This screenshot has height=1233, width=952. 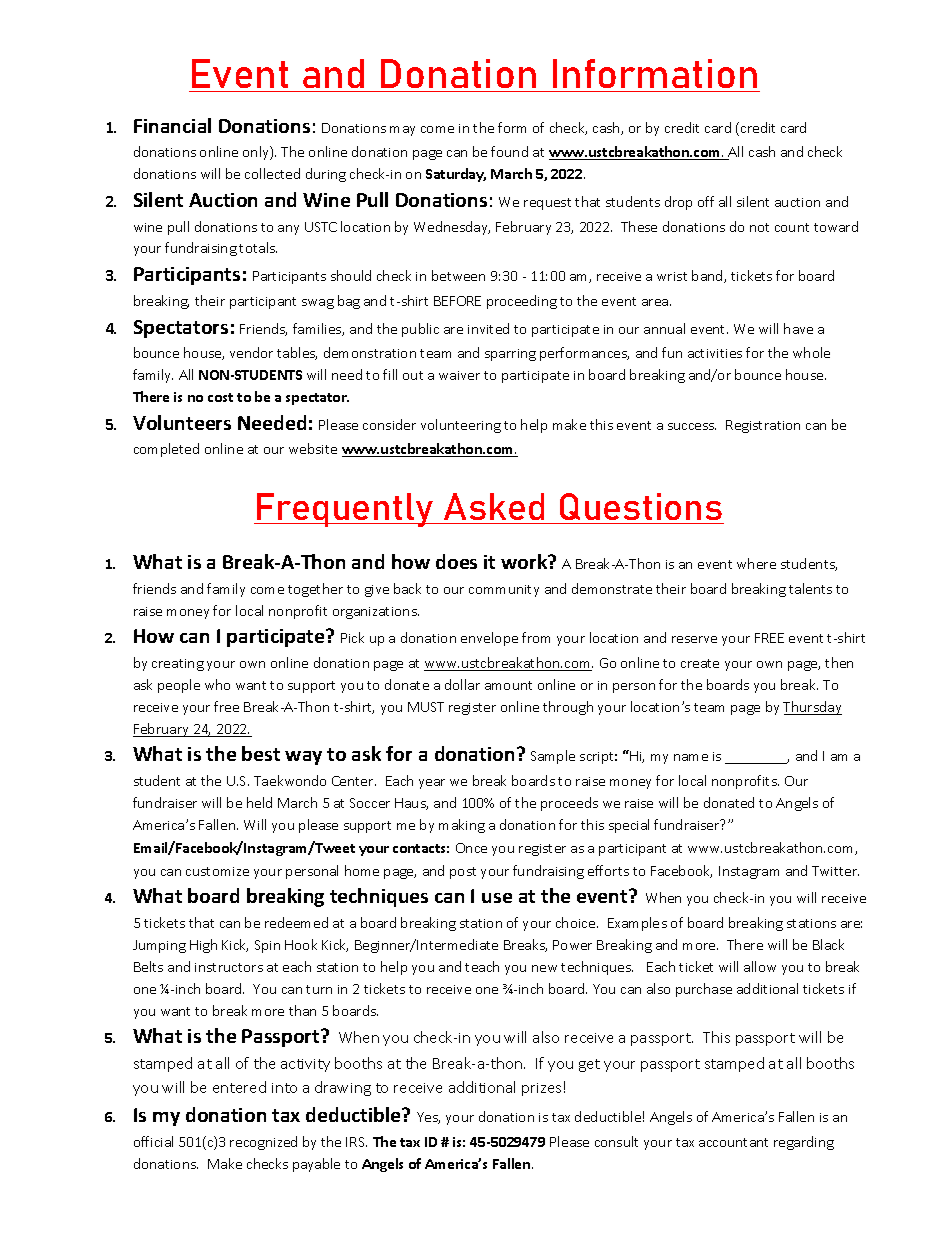 I want to click on collected, so click(x=272, y=173).
